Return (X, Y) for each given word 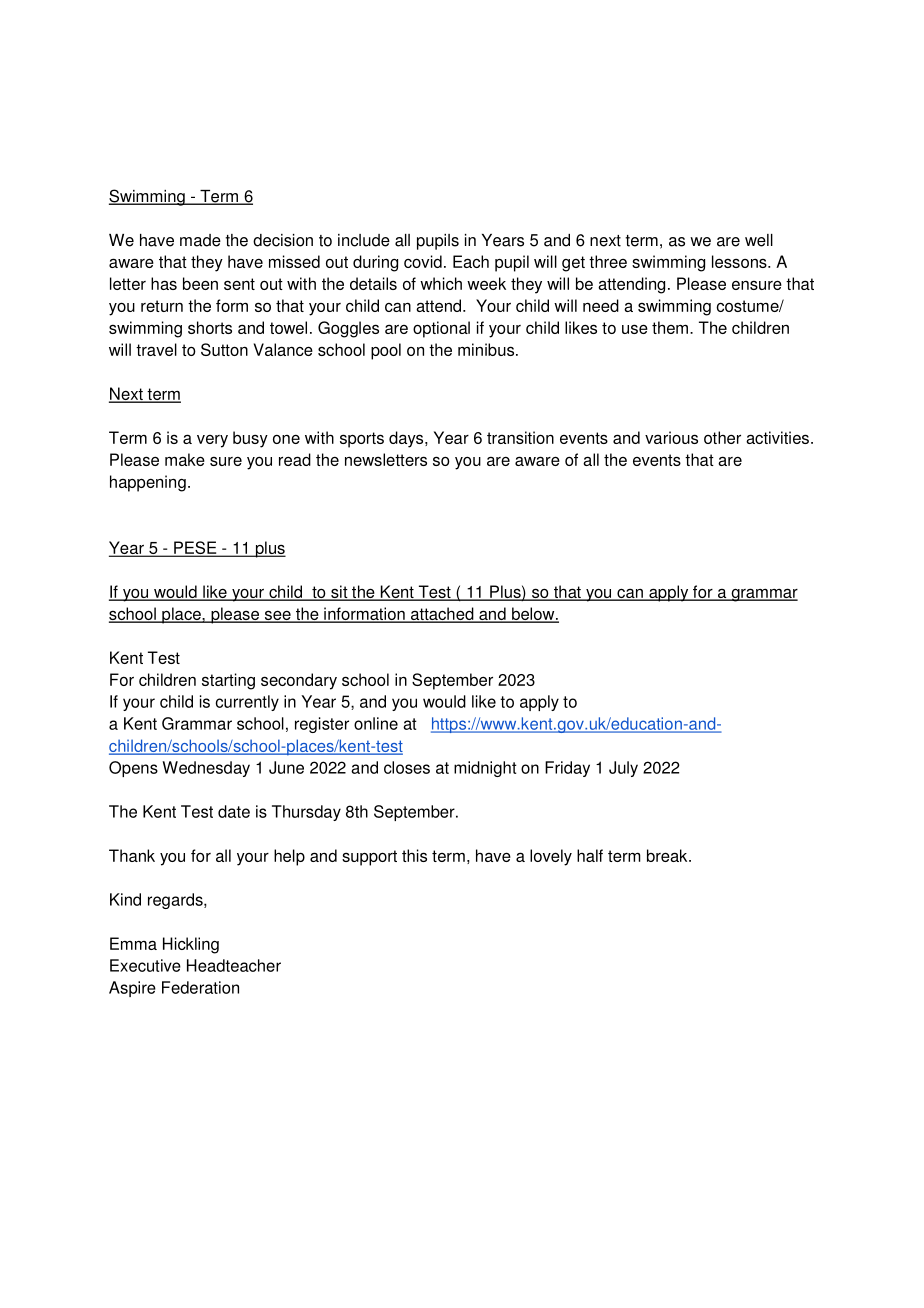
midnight (485, 769)
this (414, 855)
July (623, 769)
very (212, 441)
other (722, 437)
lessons (740, 261)
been (200, 283)
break (668, 855)
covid (423, 261)
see (277, 616)
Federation (200, 987)
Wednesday (206, 769)
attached (442, 614)
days (407, 439)
